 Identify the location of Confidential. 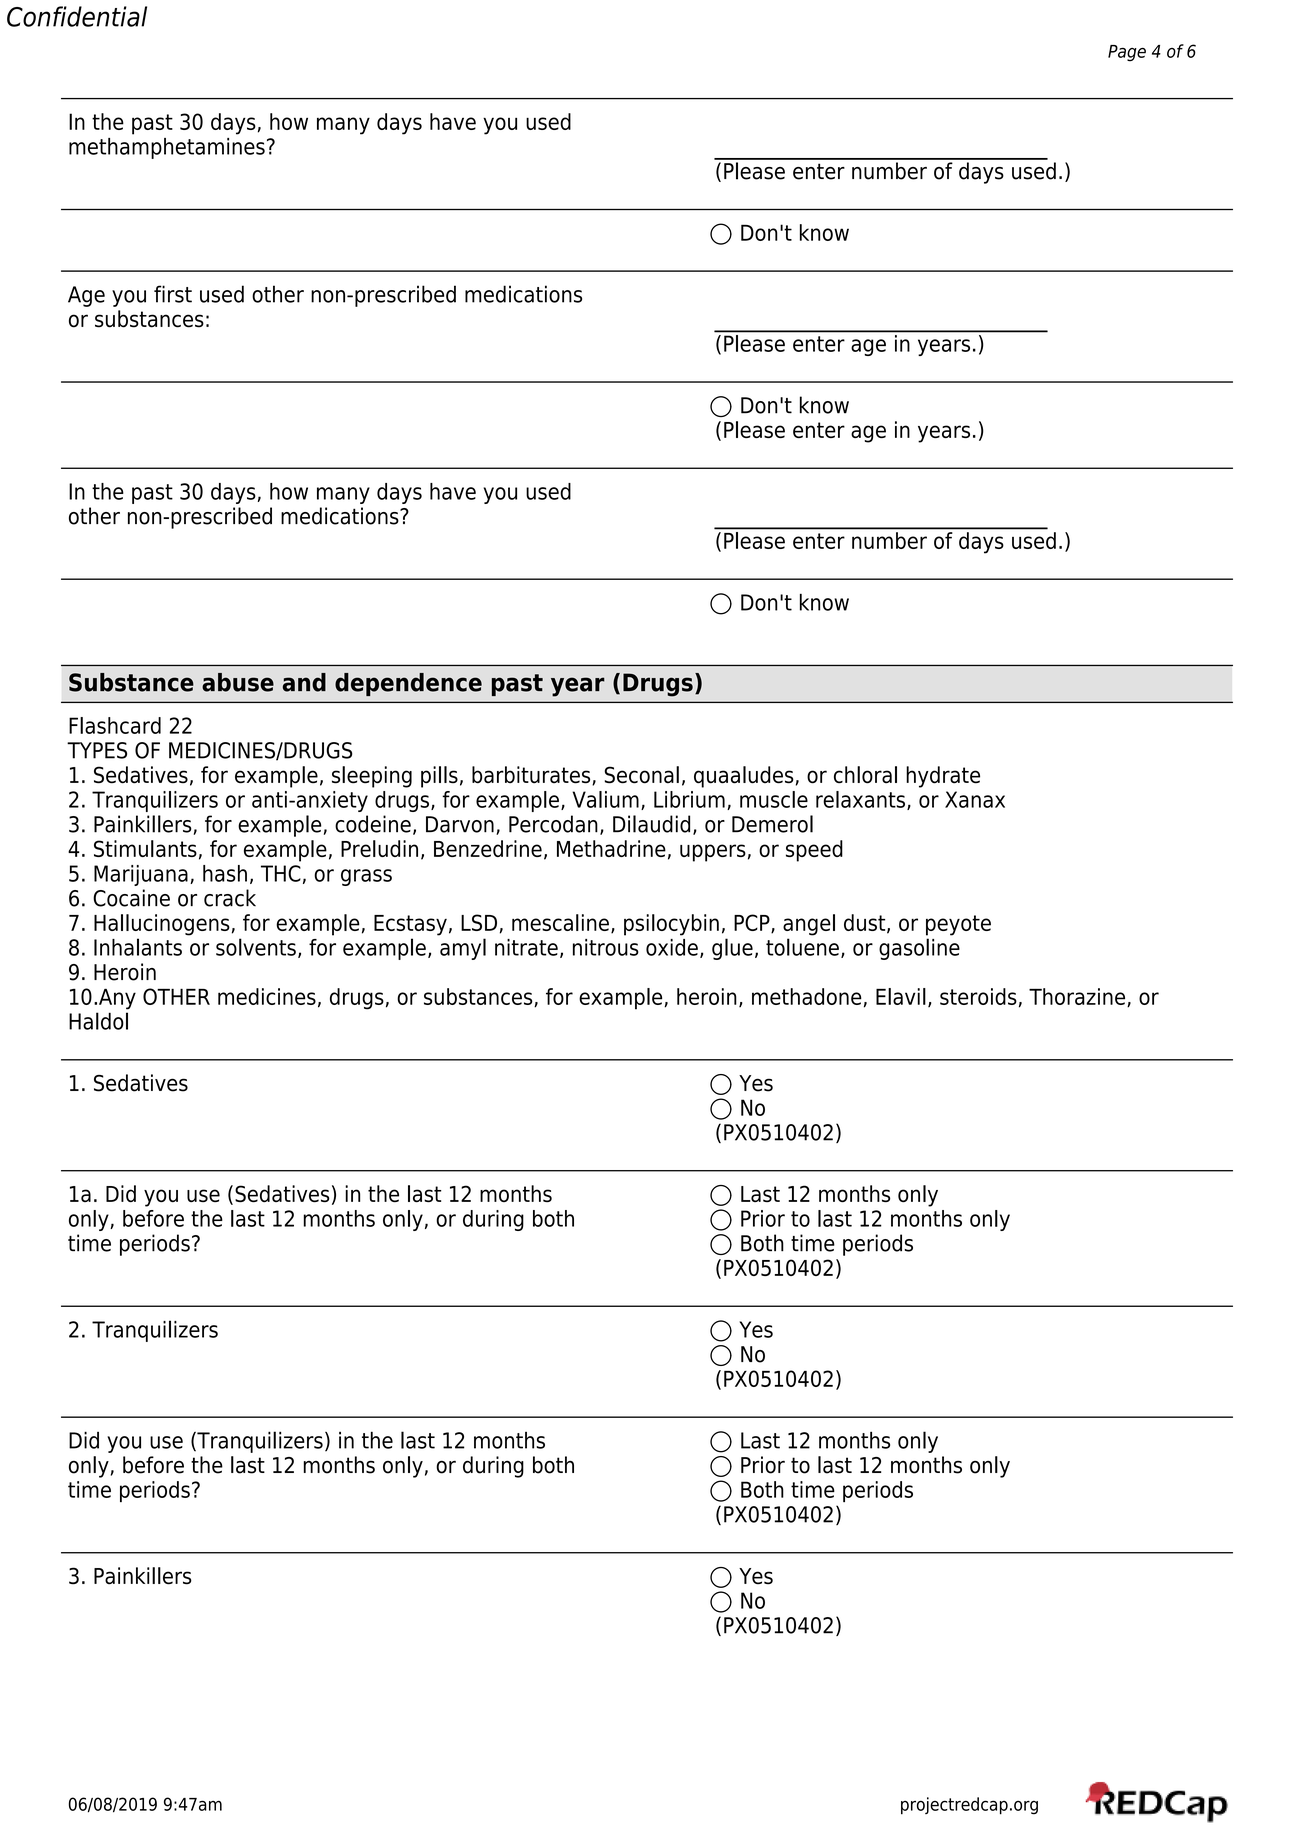
(77, 16).
